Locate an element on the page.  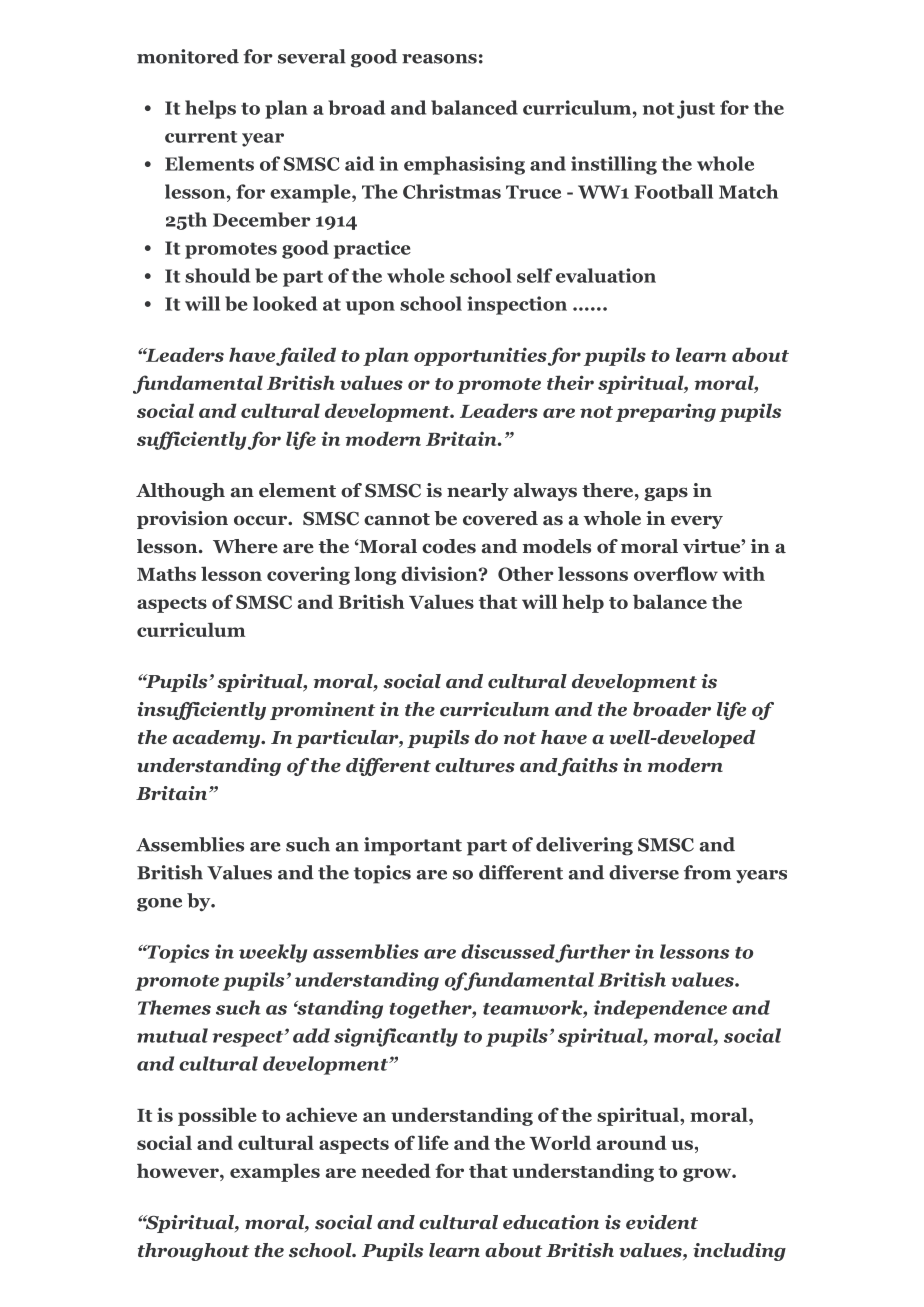
overflow is located at coordinates (676, 573).
